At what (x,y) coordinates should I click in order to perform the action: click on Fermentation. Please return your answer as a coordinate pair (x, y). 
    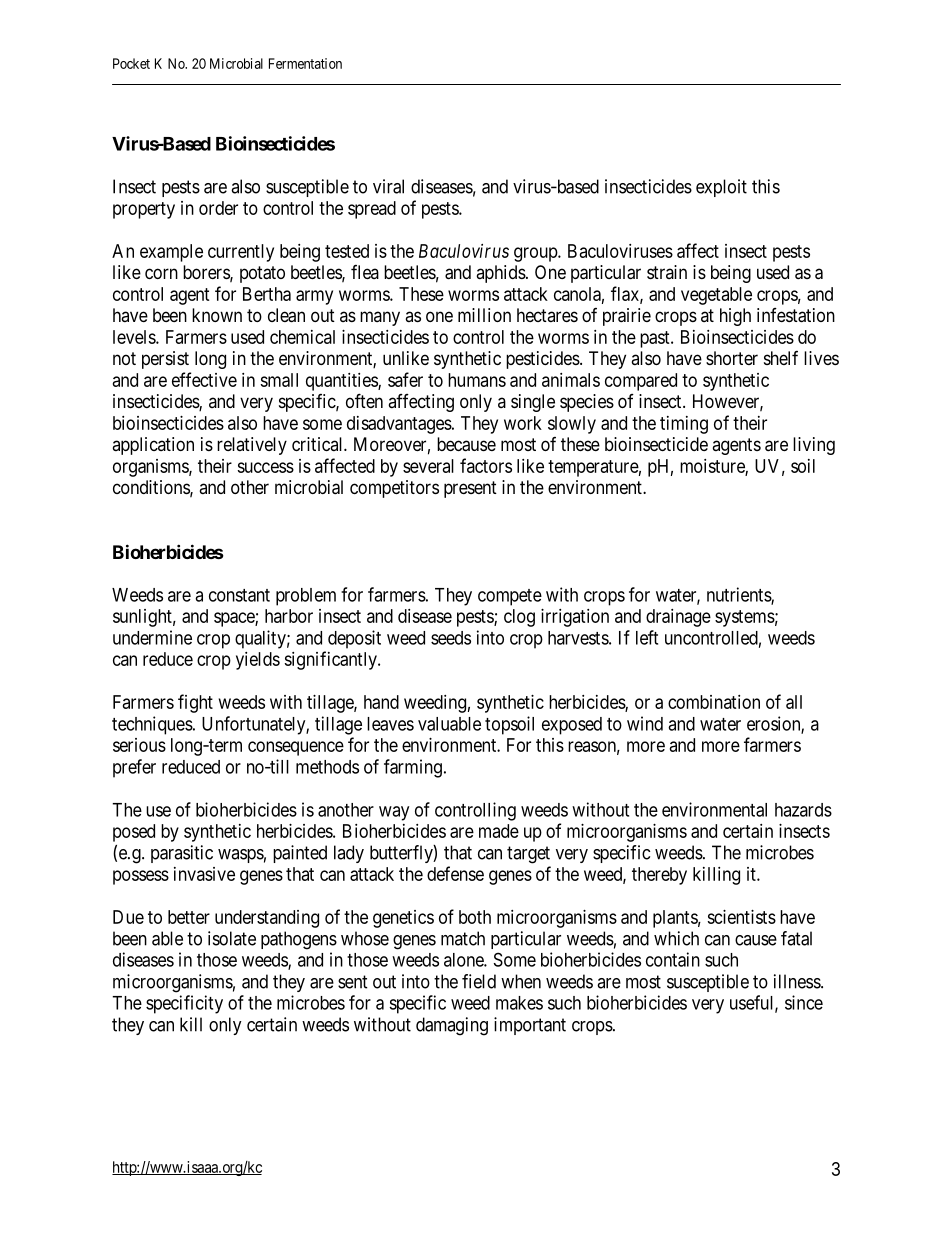
    Looking at the image, I should click on (305, 63).
